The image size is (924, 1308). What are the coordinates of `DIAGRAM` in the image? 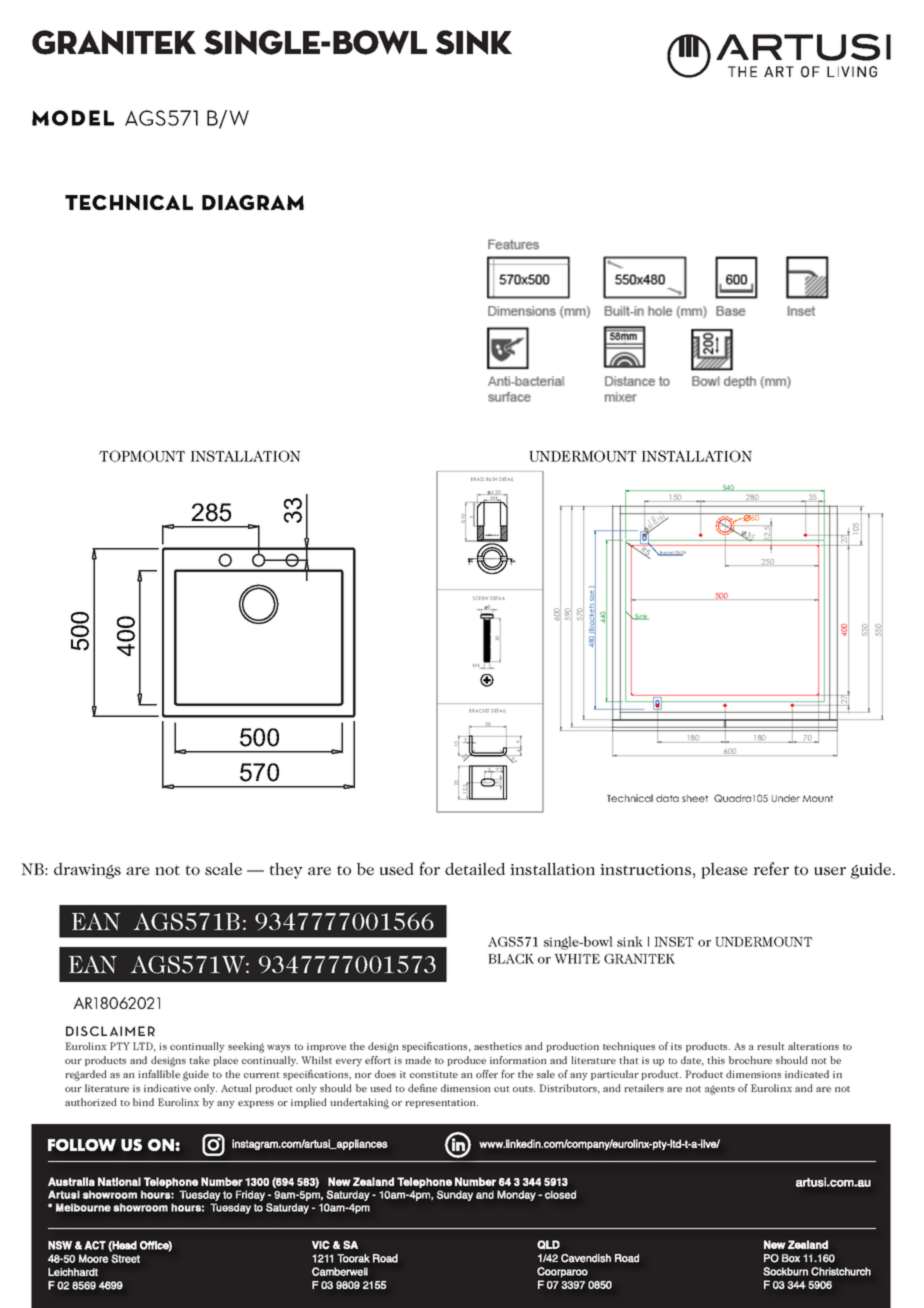 It's located at (253, 202).
